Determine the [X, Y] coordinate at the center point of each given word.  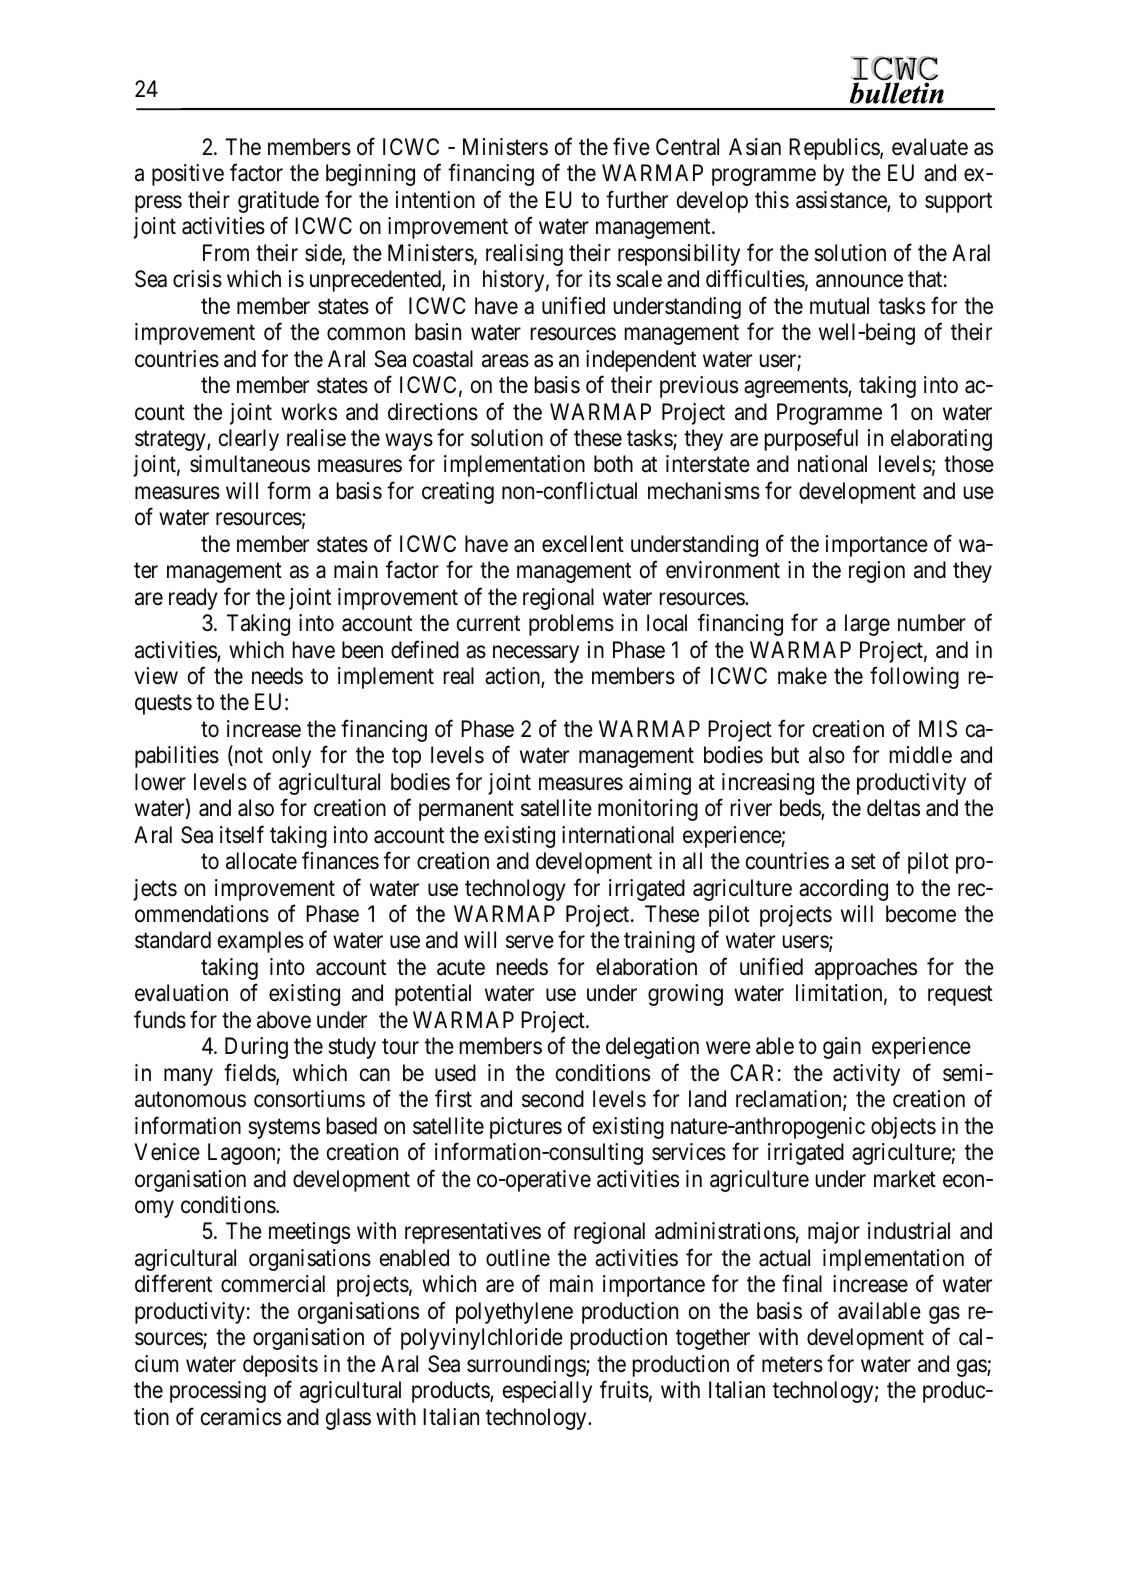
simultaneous [250, 464]
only [291, 757]
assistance [842, 201]
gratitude [278, 202]
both [613, 464]
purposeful [811, 439]
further [637, 199]
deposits [280, 1366]
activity [866, 1075]
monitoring [648, 810]
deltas [893, 808]
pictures [526, 1128]
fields [250, 1073]
